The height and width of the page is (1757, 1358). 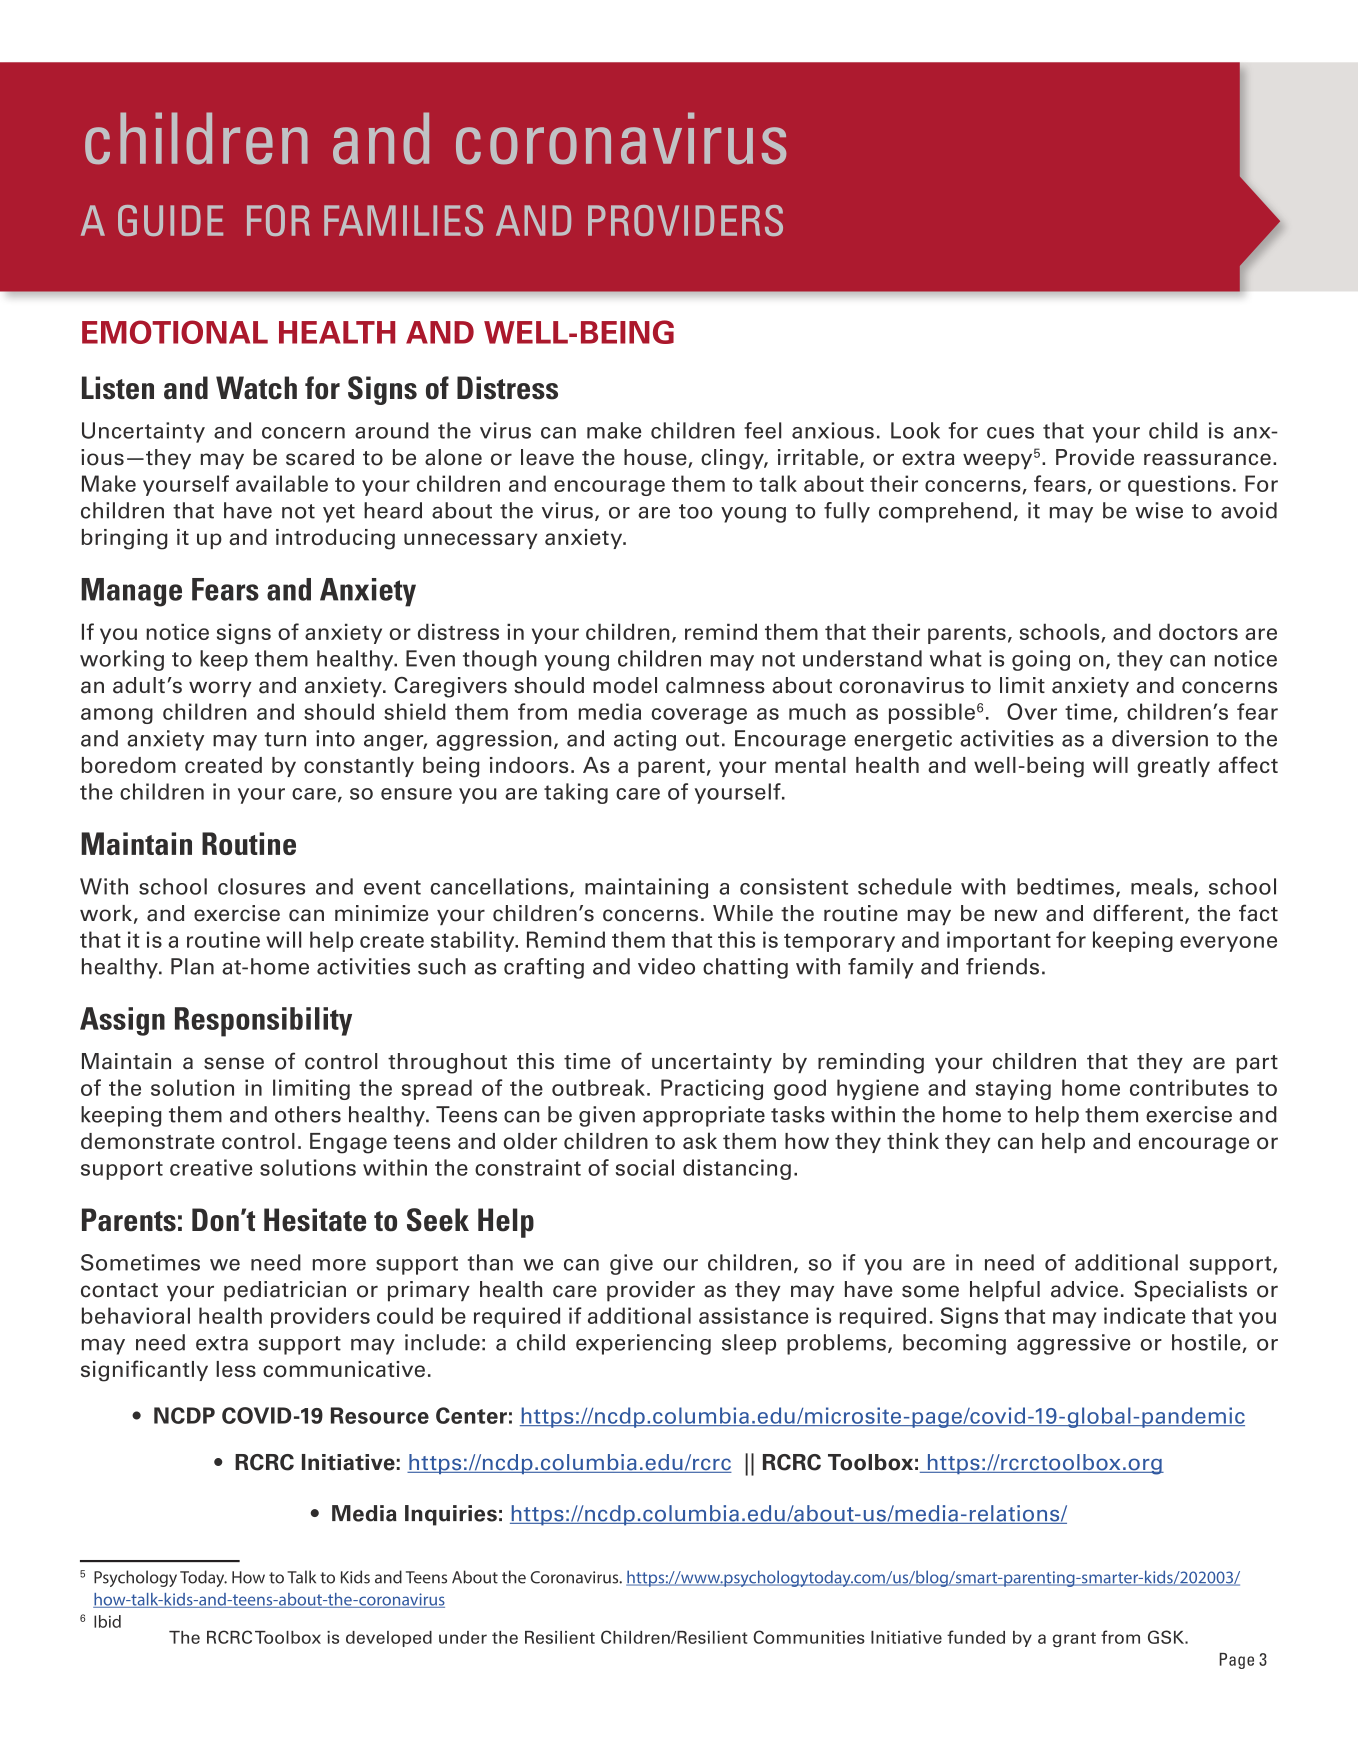 What do you see at coordinates (285, 1291) in the page?
I see `pediatrician` at bounding box center [285, 1291].
